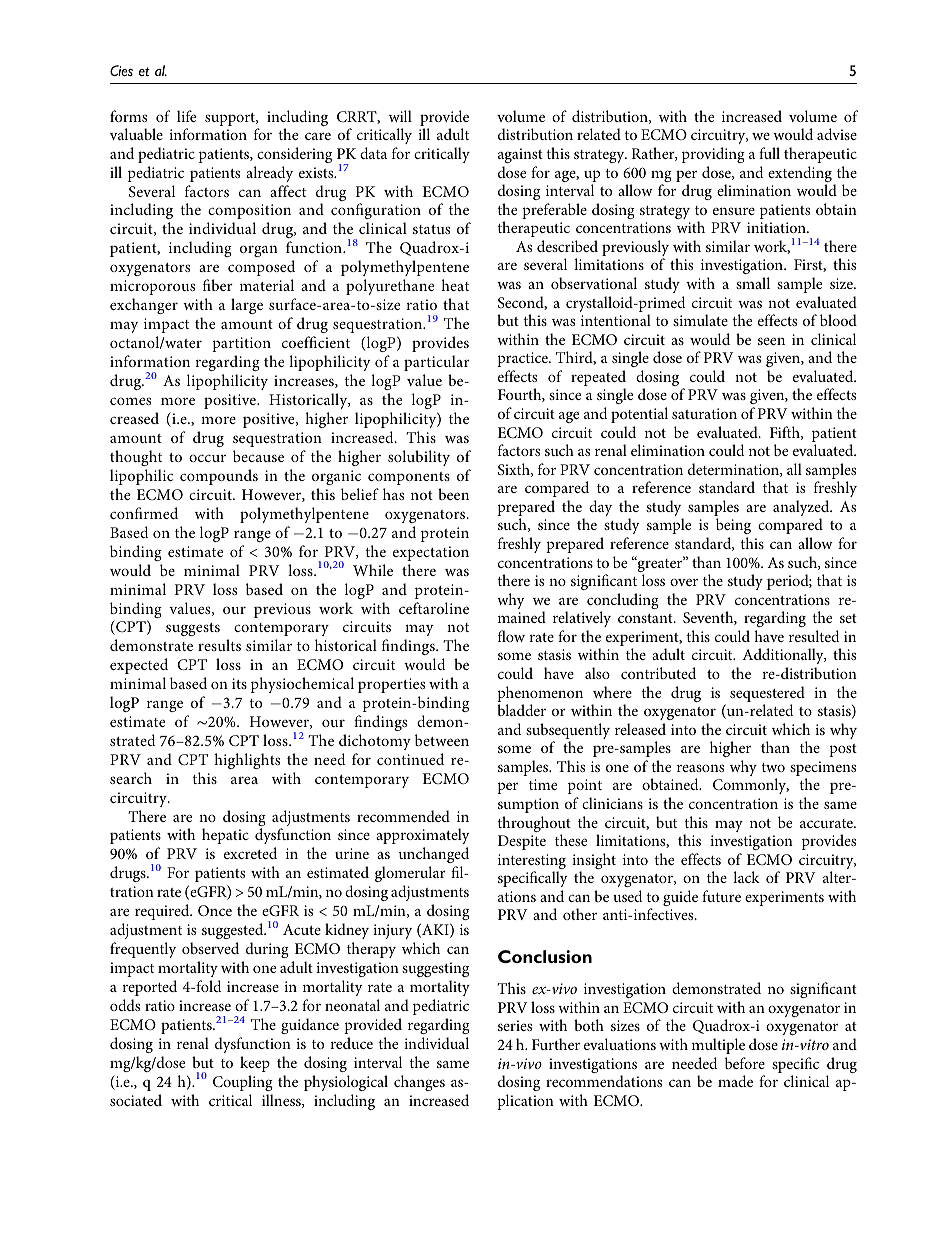 The width and height of the screenshot is (952, 1233). I want to click on being, so click(733, 528).
